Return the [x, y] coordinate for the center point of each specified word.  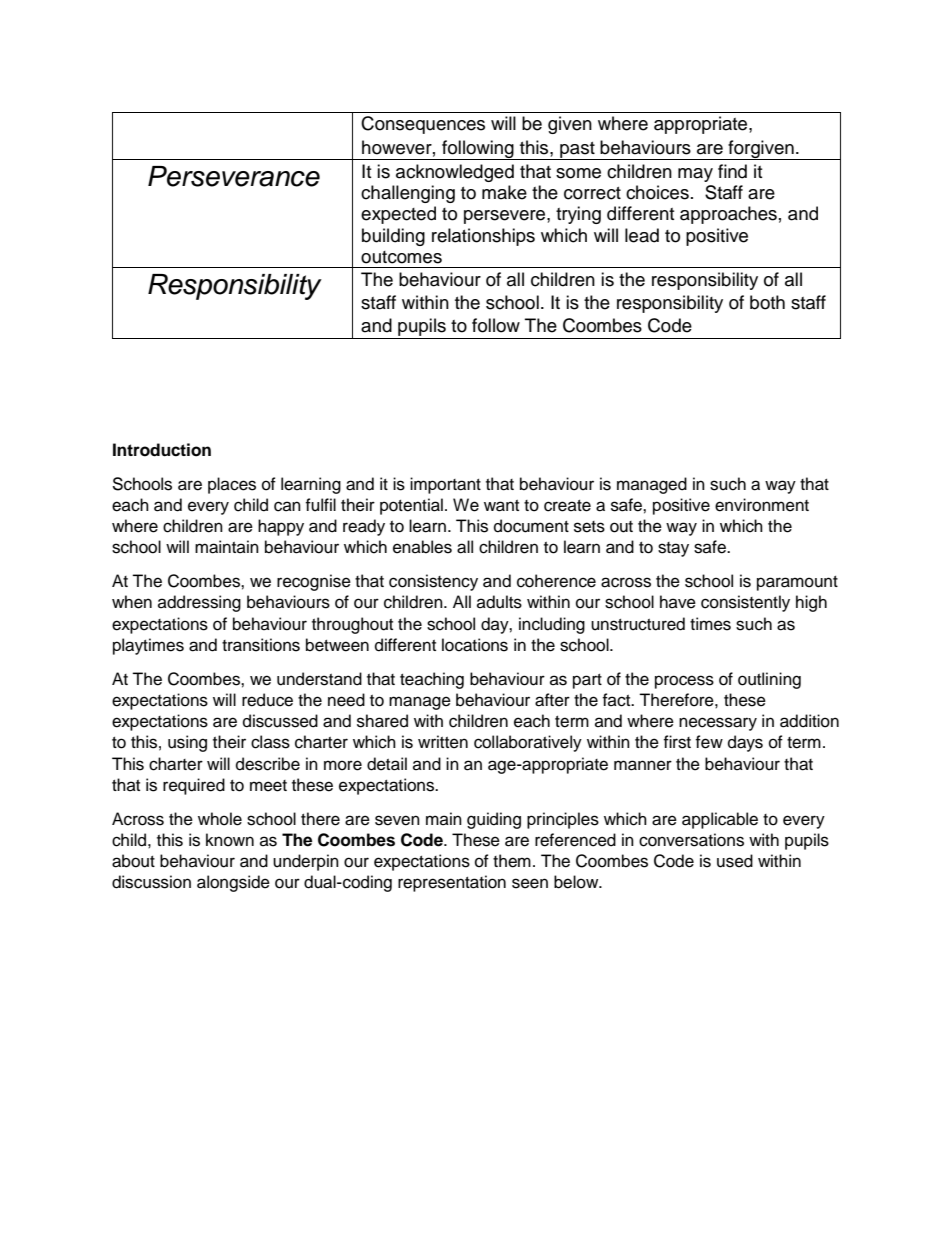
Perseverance [234, 176]
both [767, 302]
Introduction [162, 450]
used [735, 861]
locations [475, 645]
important [445, 485]
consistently [745, 603]
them [512, 861]
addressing [199, 603]
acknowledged [455, 173]
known [230, 840]
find [732, 171]
